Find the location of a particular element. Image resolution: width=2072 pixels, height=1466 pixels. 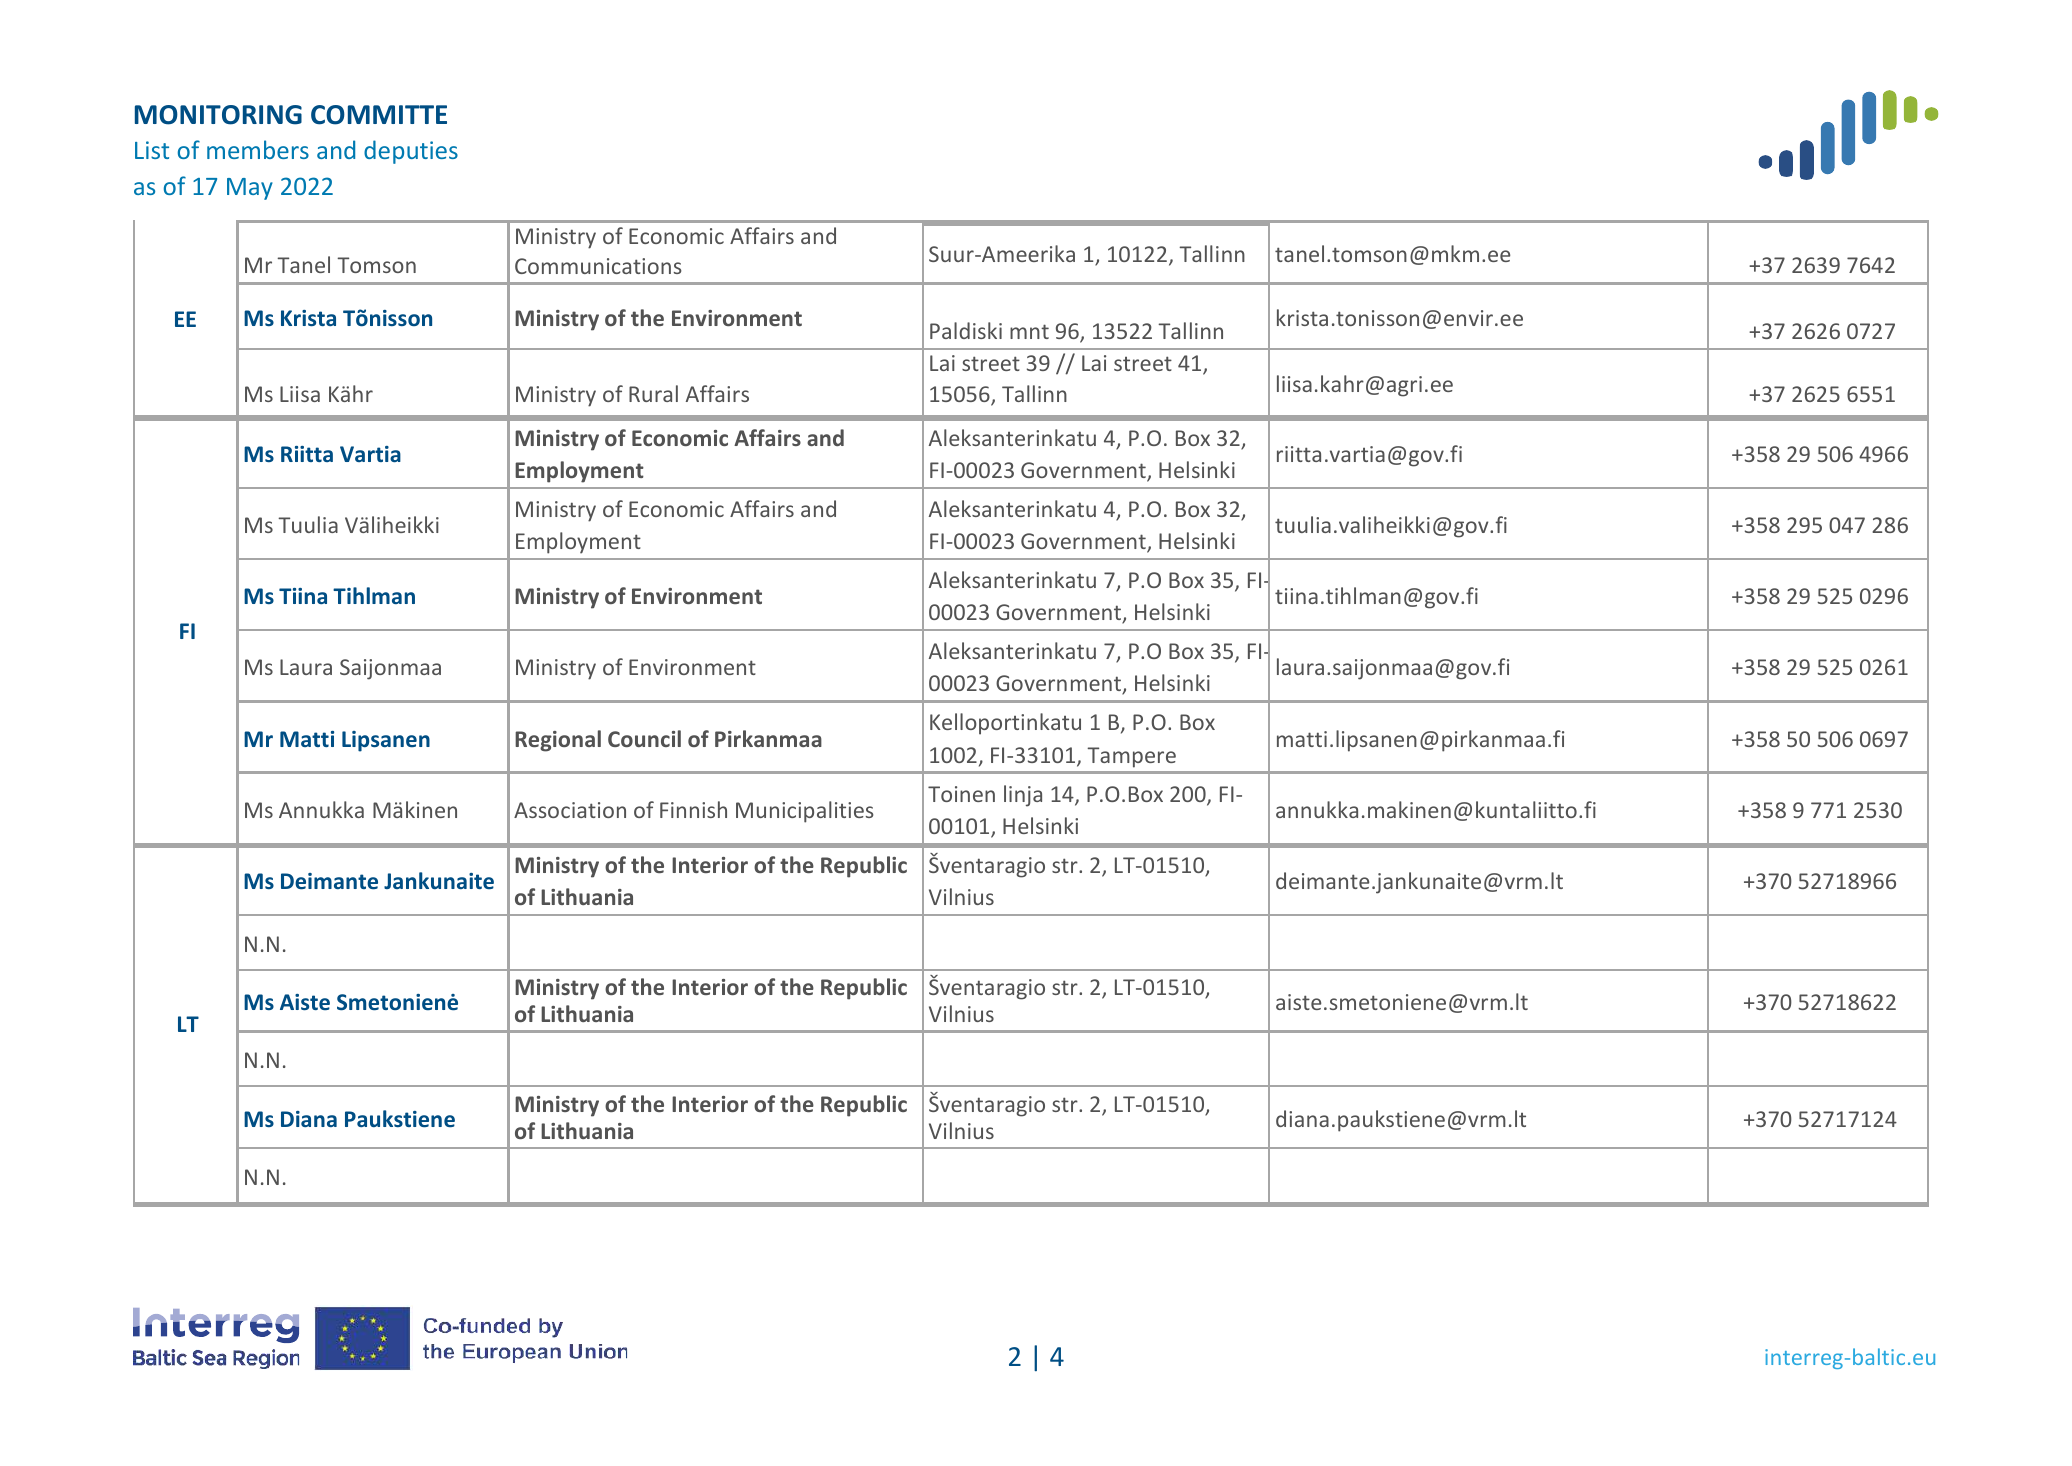

Association is located at coordinates (570, 810).
